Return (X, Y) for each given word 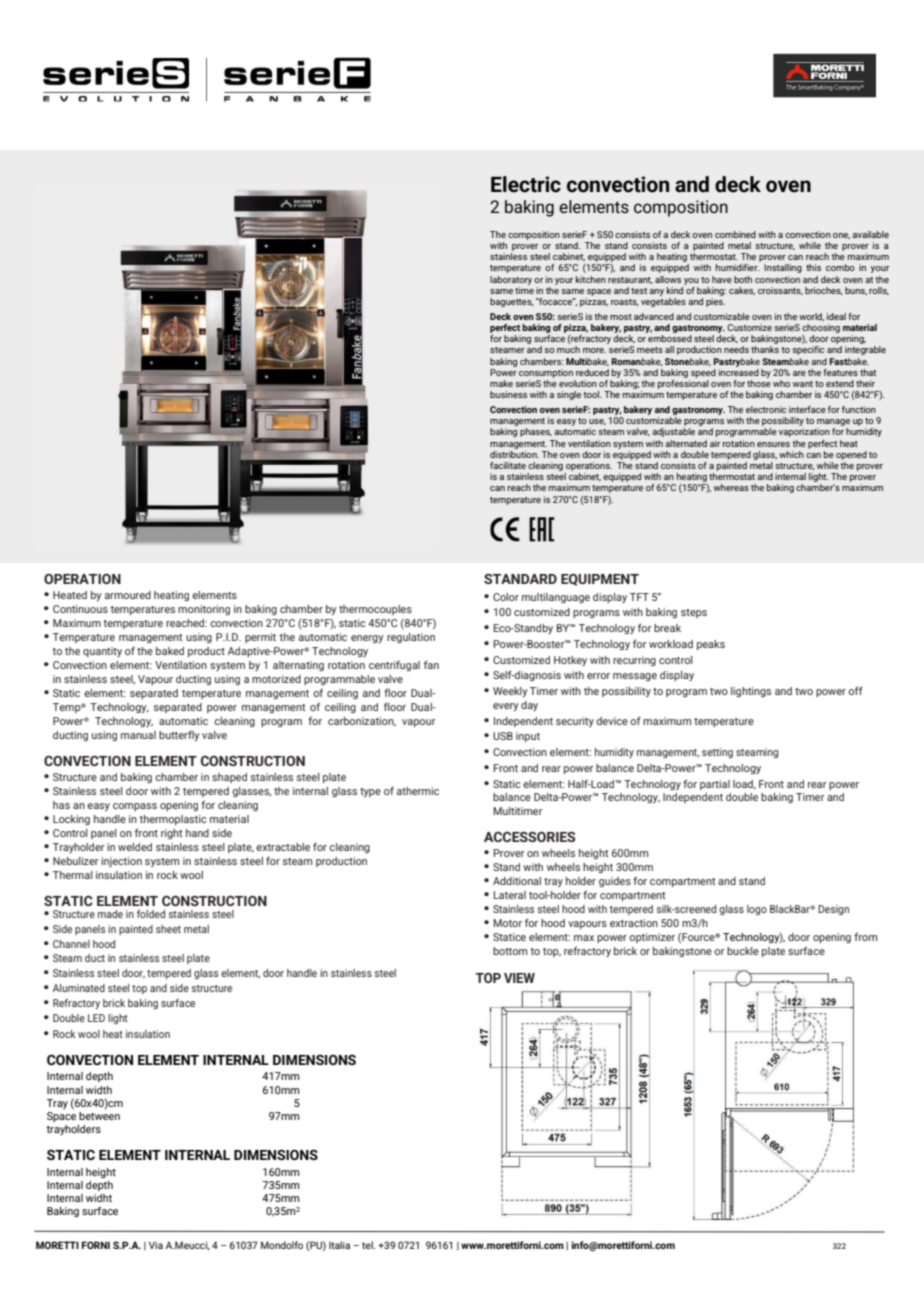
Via (156, 1245)
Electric (526, 184)
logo (757, 910)
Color (506, 597)
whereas (731, 487)
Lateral (509, 895)
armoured (128, 595)
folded (151, 914)
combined (735, 234)
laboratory (511, 280)
